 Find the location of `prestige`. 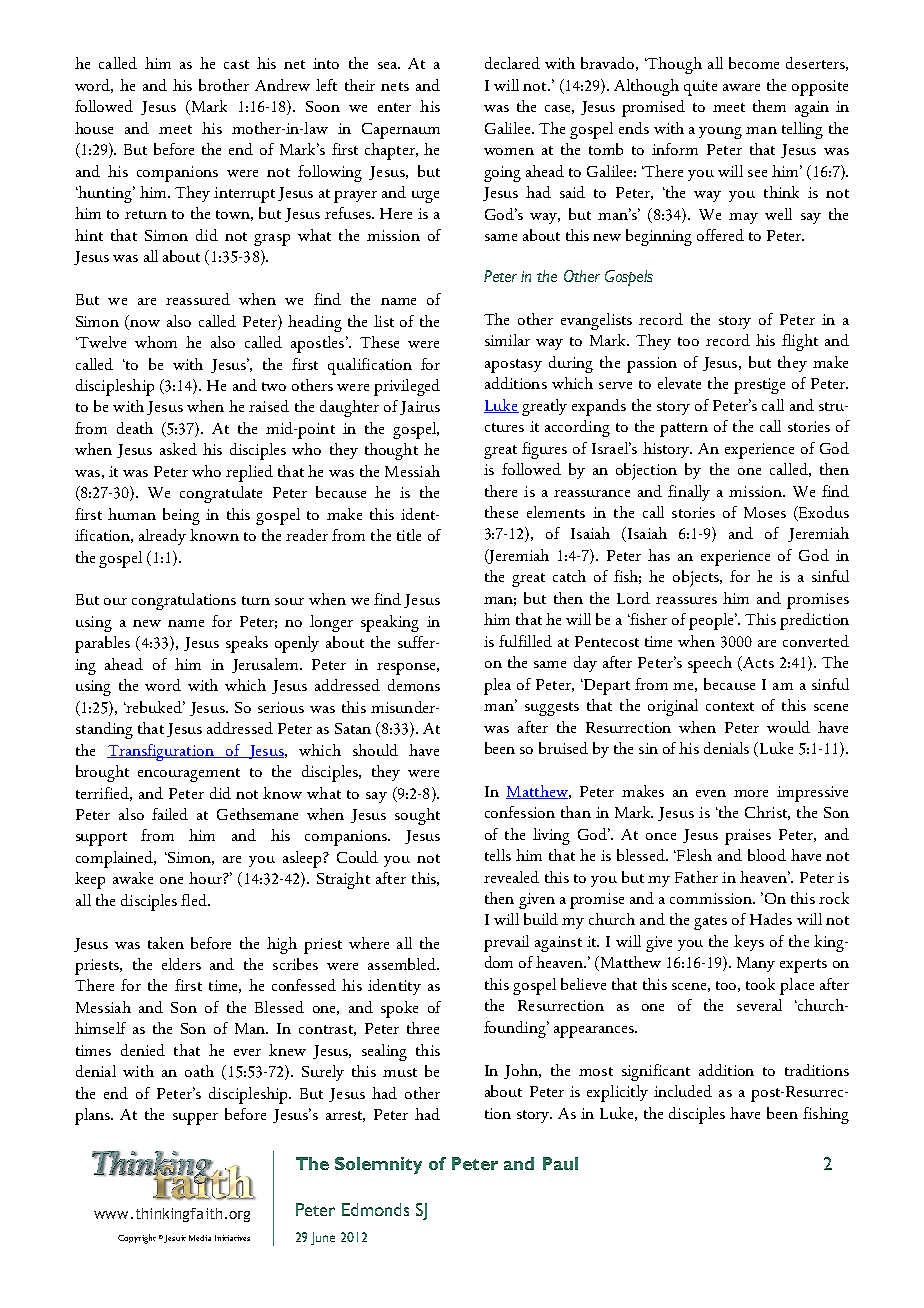

prestige is located at coordinates (759, 386).
